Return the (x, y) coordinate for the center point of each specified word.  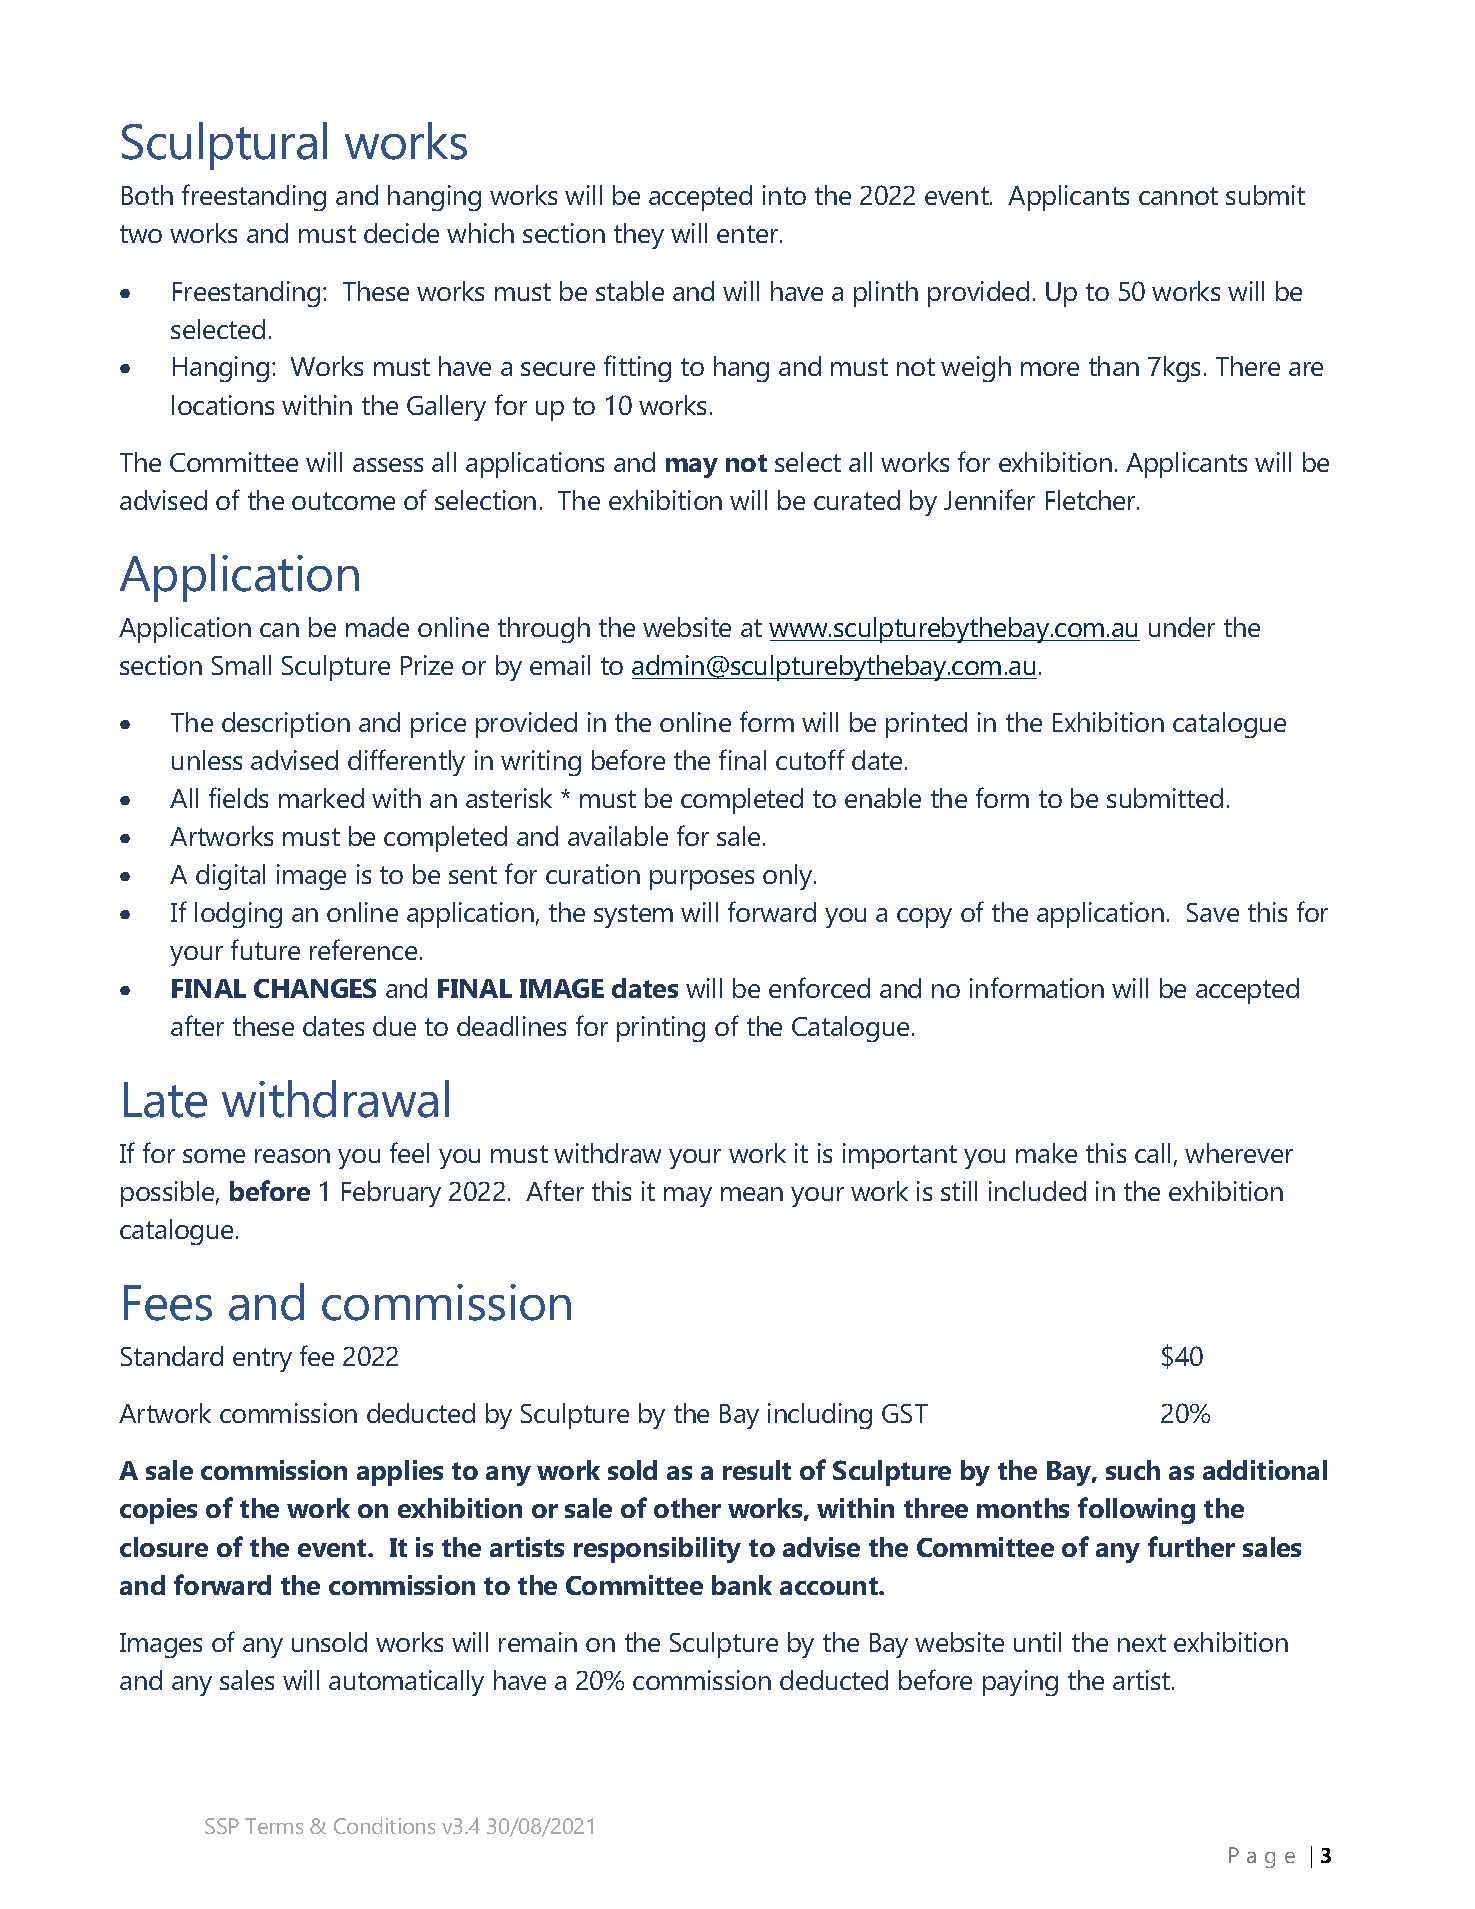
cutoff (810, 759)
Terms (274, 1826)
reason (292, 1156)
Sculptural (224, 146)
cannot (1178, 196)
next (1142, 1643)
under (1182, 627)
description (286, 725)
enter (749, 234)
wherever (1239, 1153)
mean (752, 1194)
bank (742, 1585)
